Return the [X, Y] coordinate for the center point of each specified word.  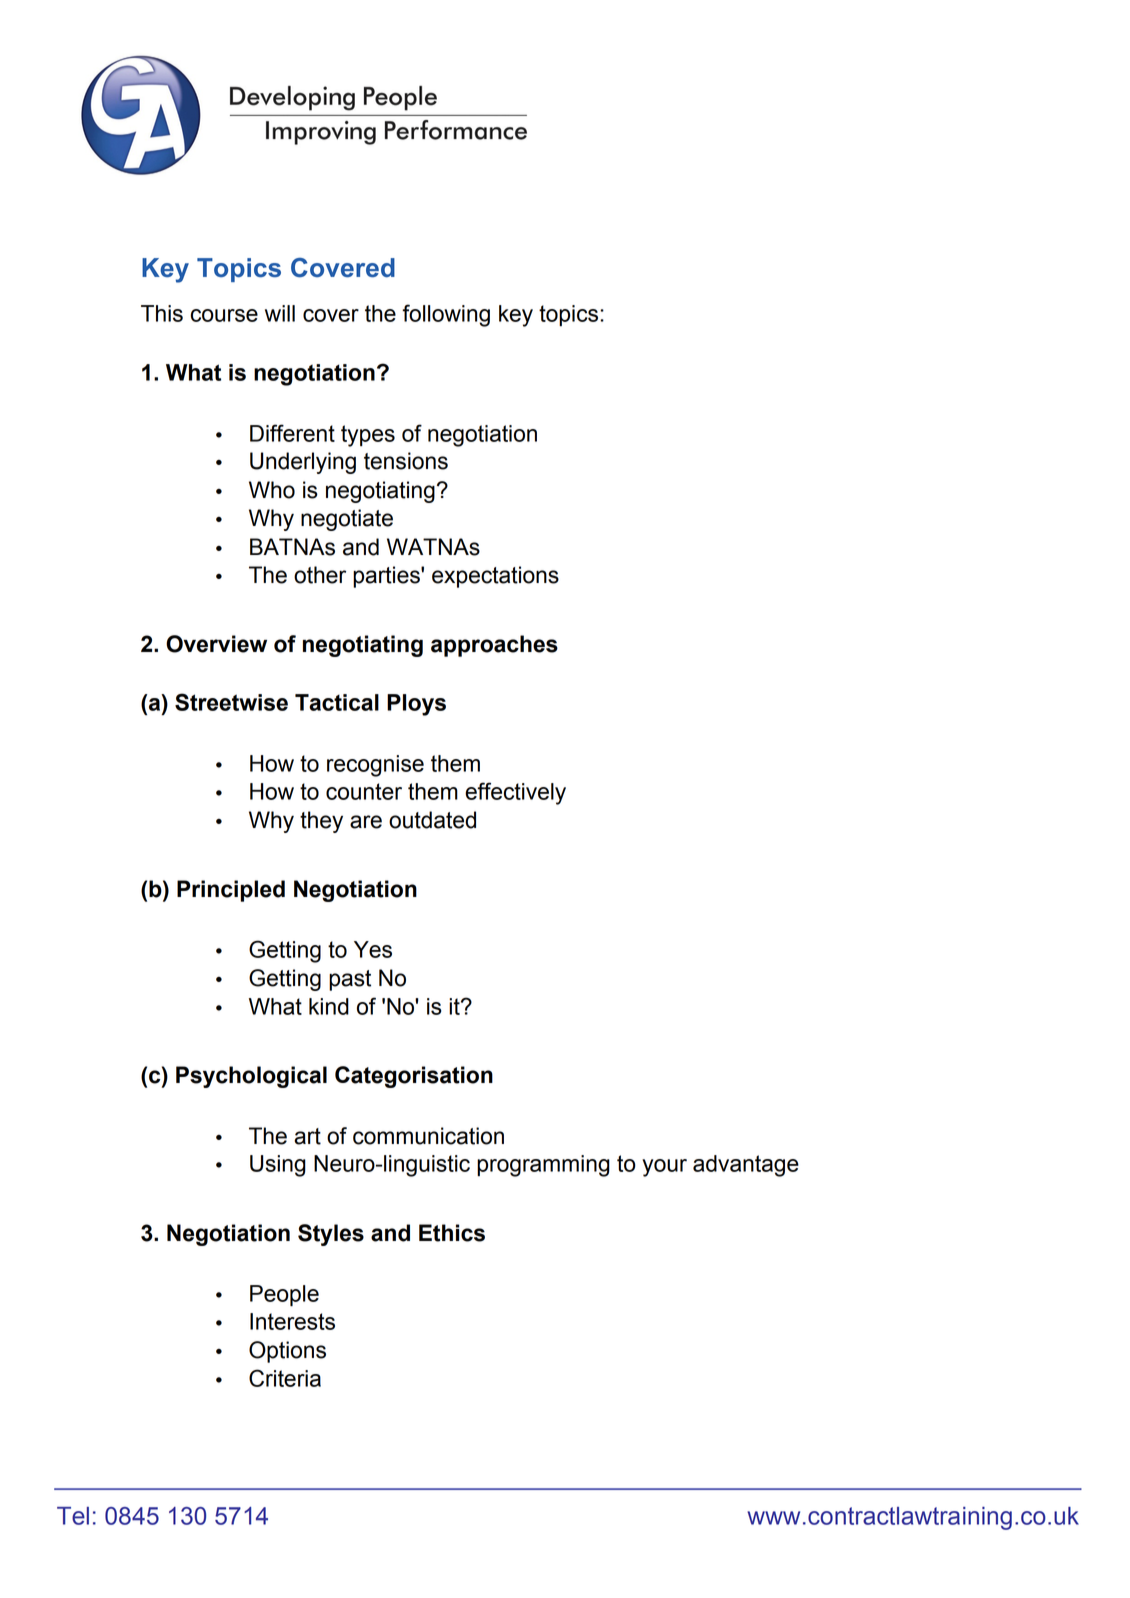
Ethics [452, 1233]
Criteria [285, 1378]
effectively [515, 793]
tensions [406, 461]
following [446, 315]
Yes [373, 949]
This [162, 313]
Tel [73, 1516]
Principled [231, 891]
